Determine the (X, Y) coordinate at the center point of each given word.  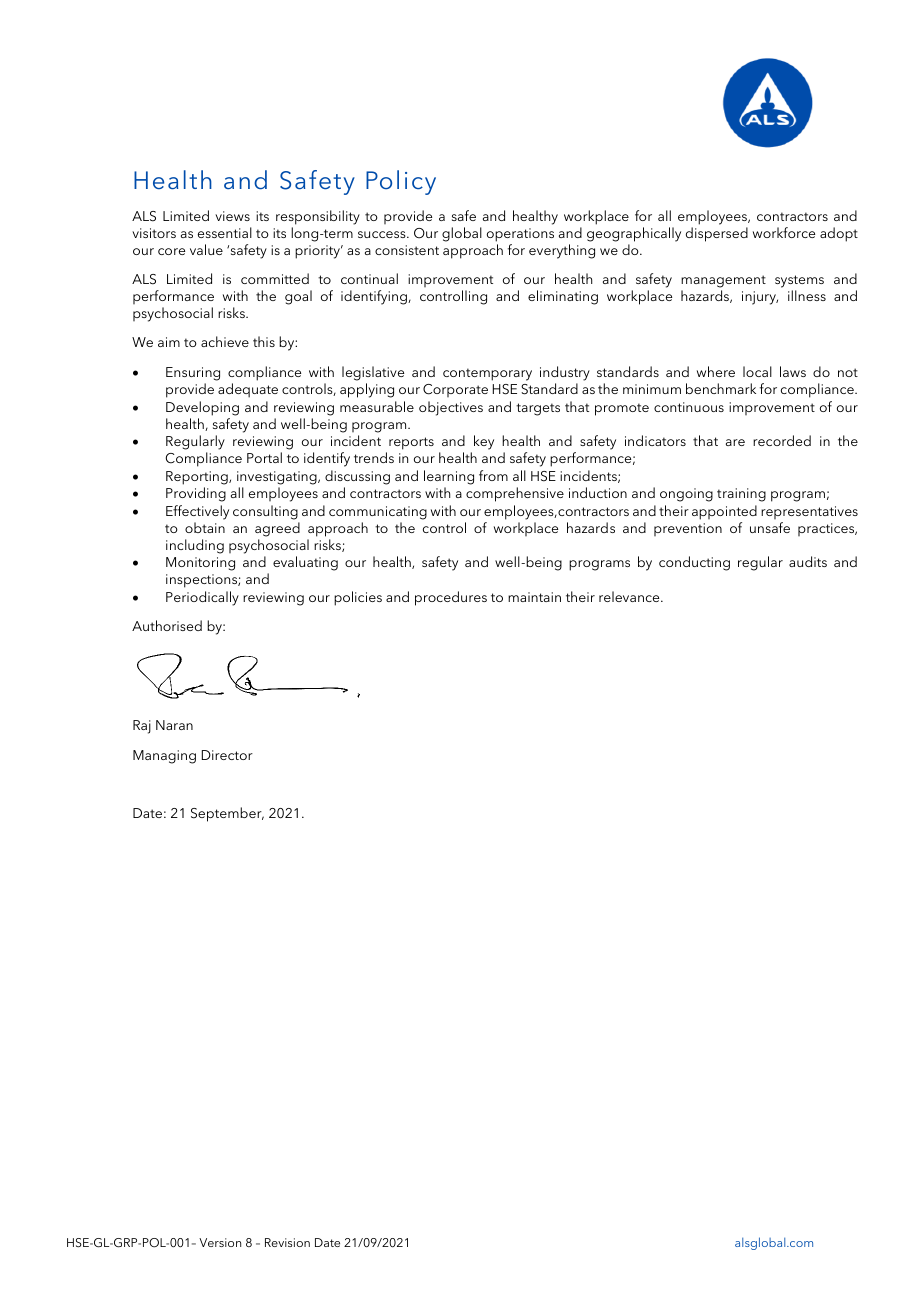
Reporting (198, 478)
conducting (694, 563)
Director (227, 755)
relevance (630, 596)
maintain (534, 597)
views (232, 216)
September (227, 814)
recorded (782, 440)
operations (520, 235)
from (493, 475)
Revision (287, 1242)
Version (220, 1242)
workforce (784, 232)
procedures (451, 598)
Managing (164, 757)
